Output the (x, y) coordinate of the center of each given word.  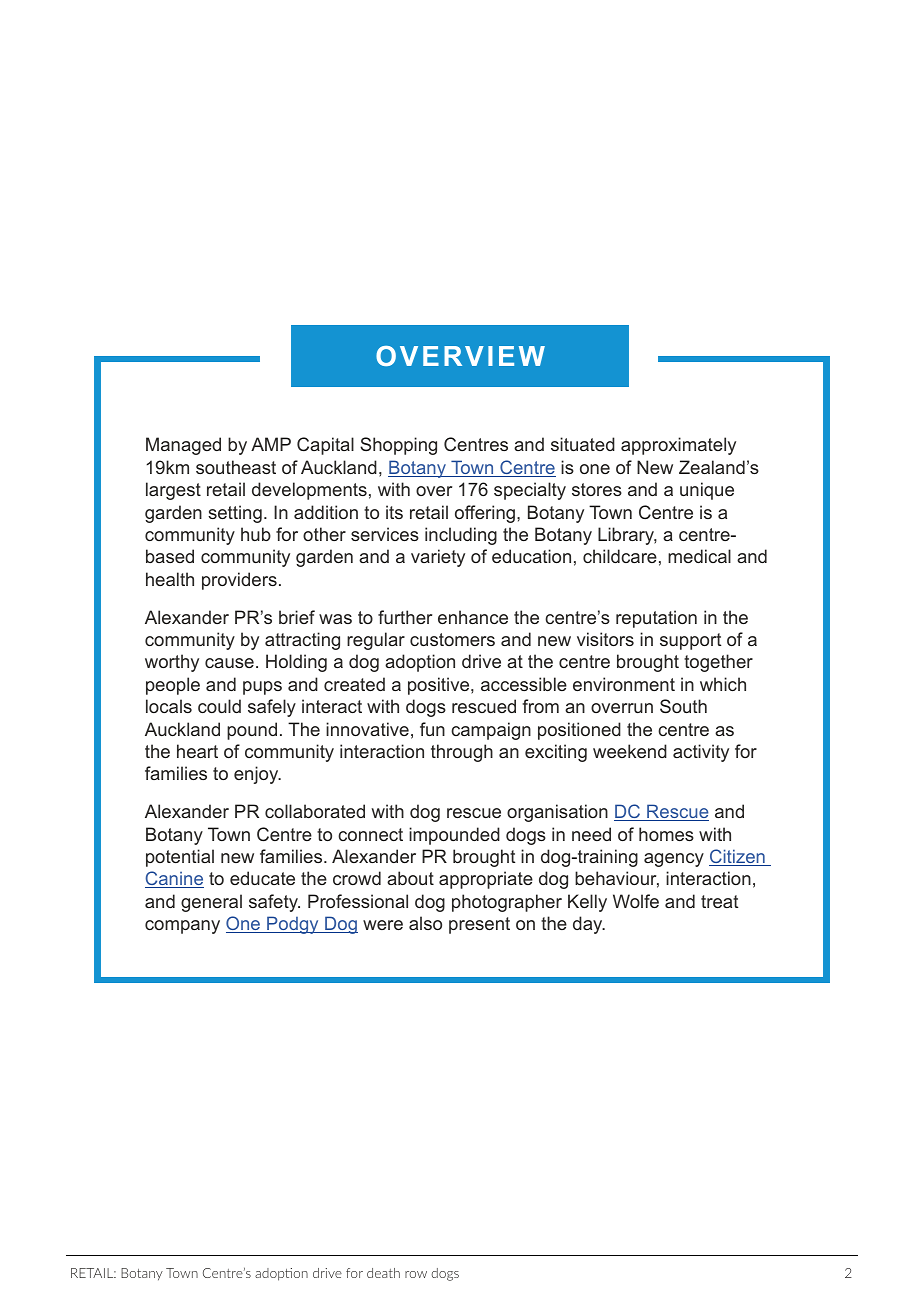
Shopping (398, 446)
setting (235, 514)
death (383, 1273)
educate (262, 878)
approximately (678, 446)
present (479, 925)
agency (674, 860)
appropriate (486, 880)
